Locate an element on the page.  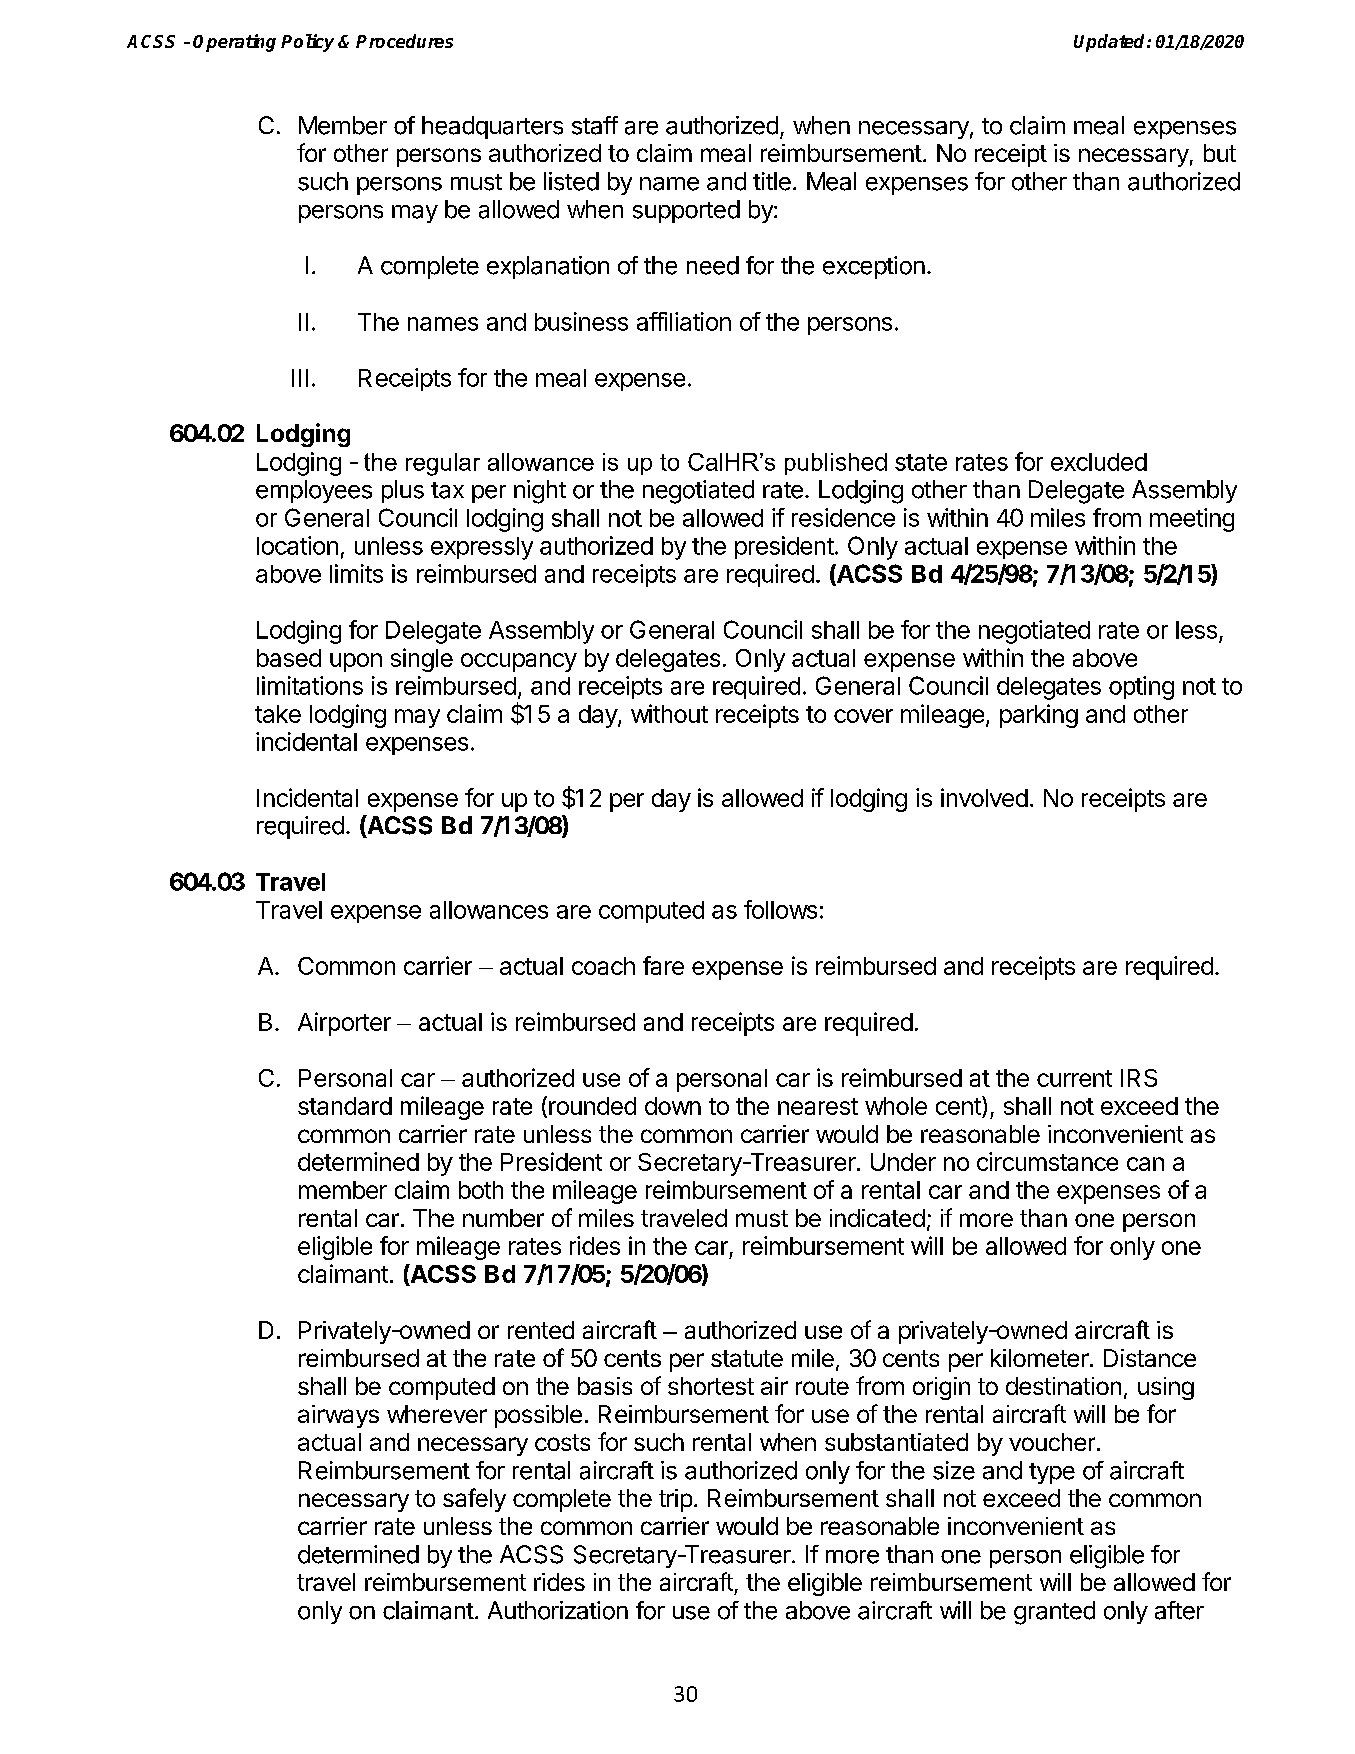
Policy is located at coordinates (307, 43).
